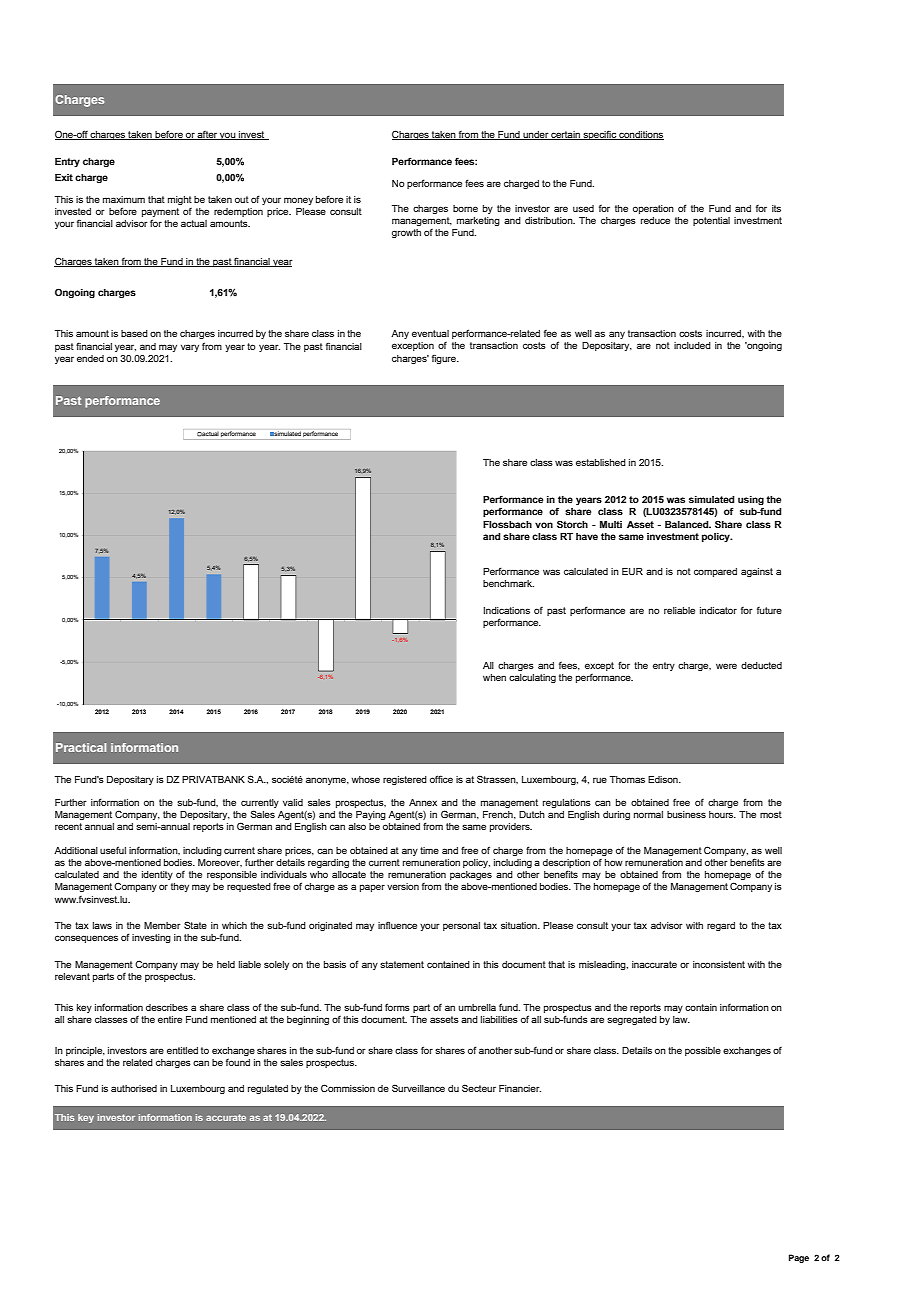  What do you see at coordinates (640, 135) in the screenshot?
I see `conditions` at bounding box center [640, 135].
